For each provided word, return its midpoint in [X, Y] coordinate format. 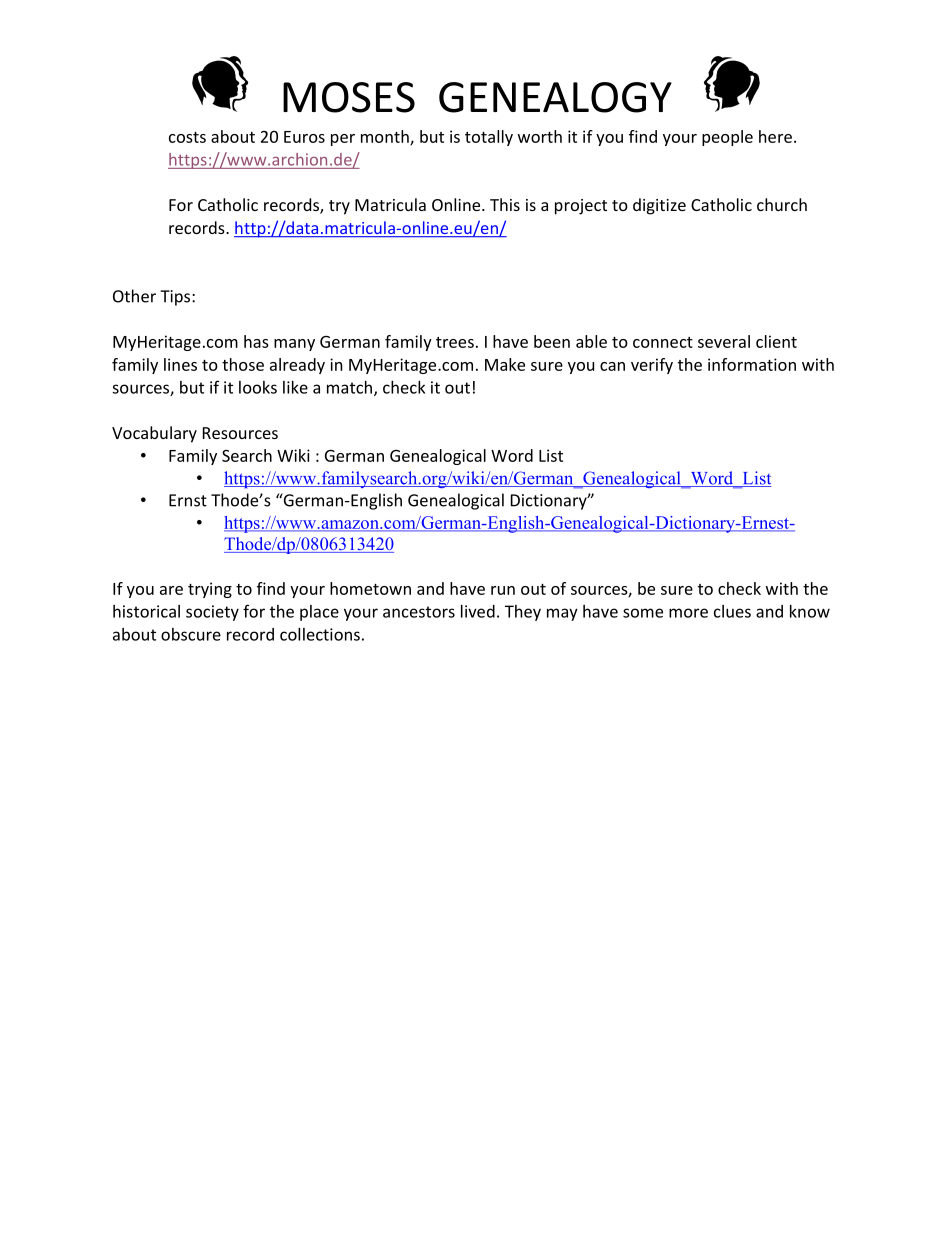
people [727, 138]
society [212, 613]
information [752, 364]
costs [187, 137]
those [243, 364]
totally [489, 138]
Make [505, 364]
